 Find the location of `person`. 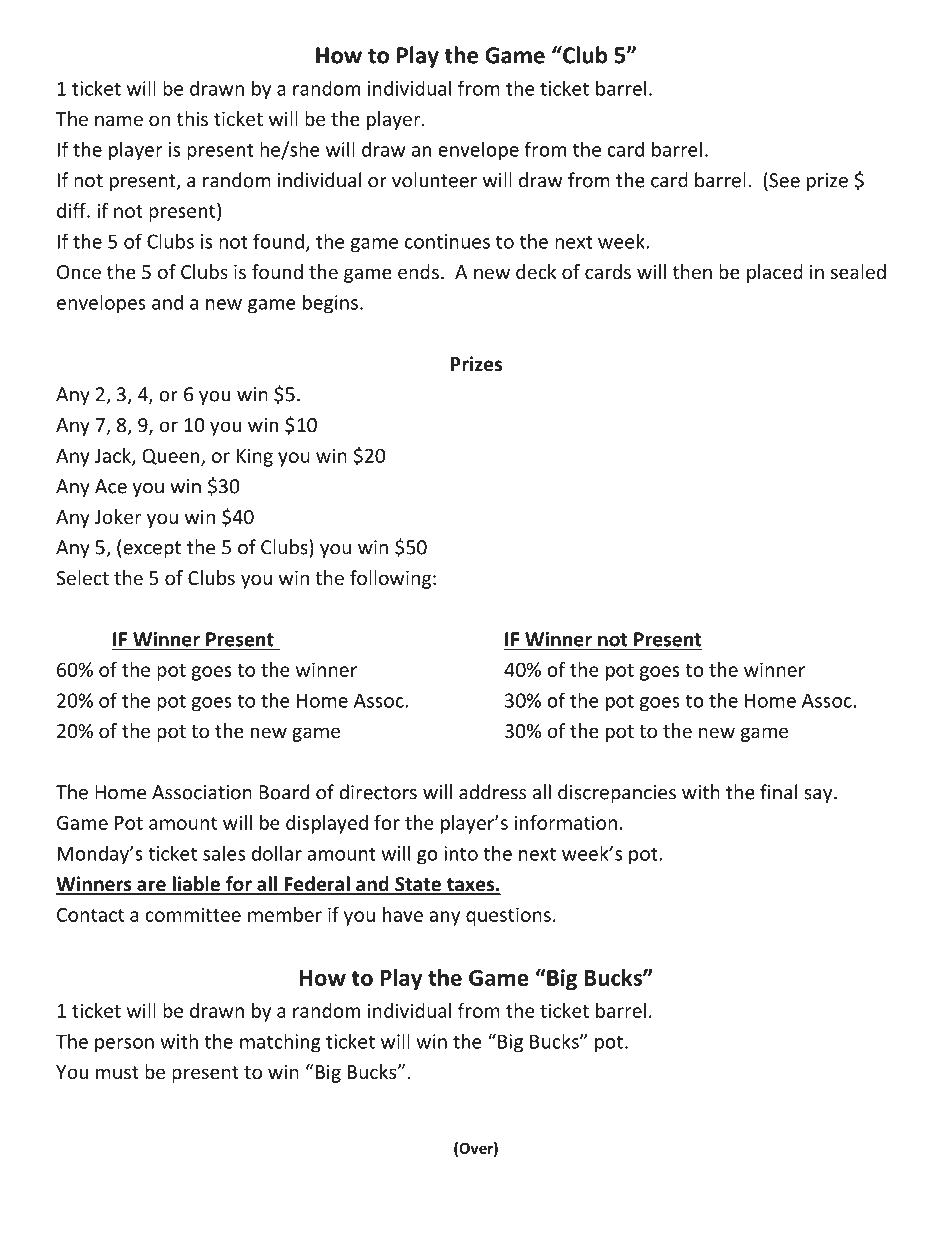

person is located at coordinates (124, 1045).
